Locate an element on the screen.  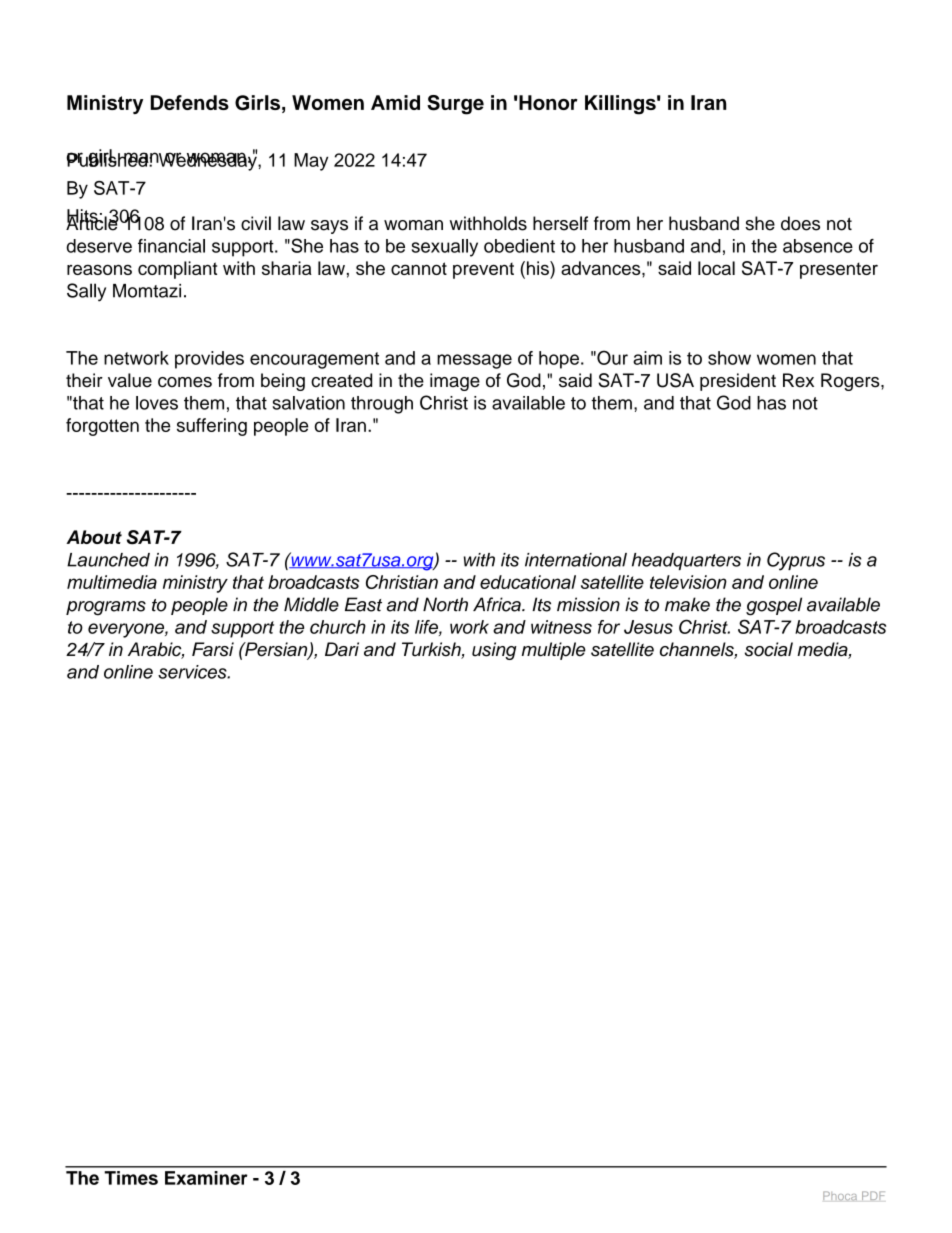
using is located at coordinates (494, 651).
